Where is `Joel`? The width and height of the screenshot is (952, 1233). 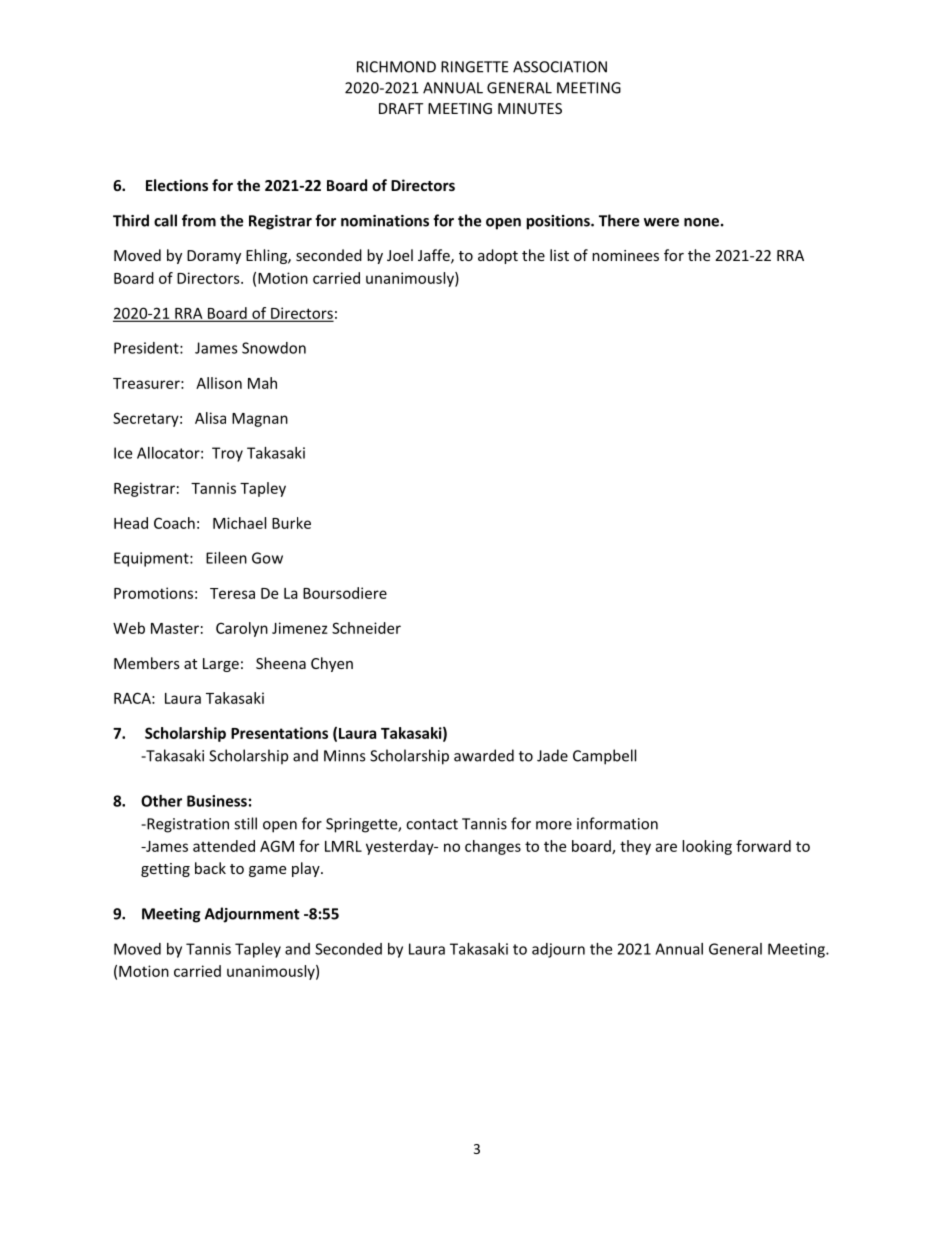
Joel is located at coordinates (400, 255).
